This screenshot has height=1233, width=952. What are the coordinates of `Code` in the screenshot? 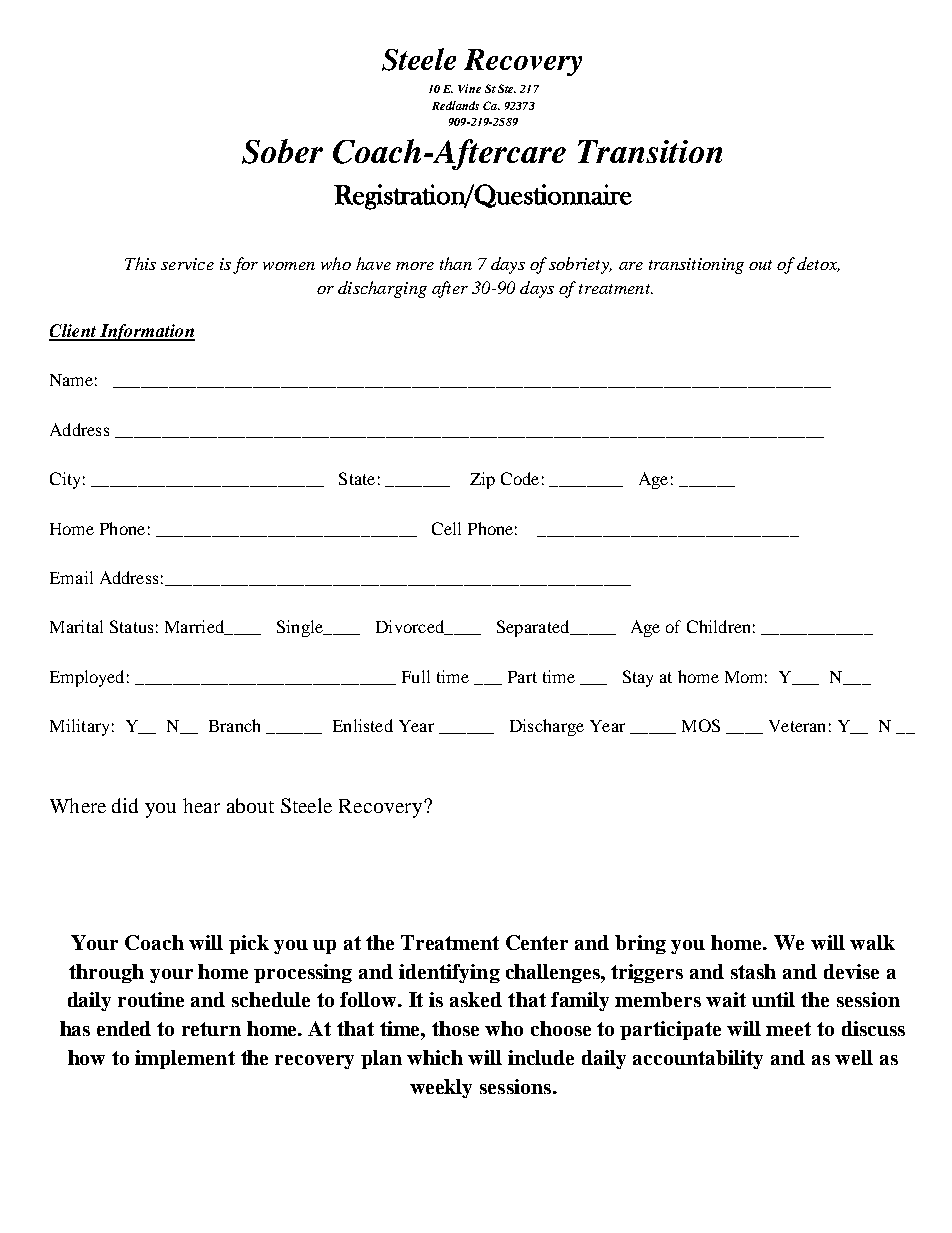 It's located at (520, 478).
